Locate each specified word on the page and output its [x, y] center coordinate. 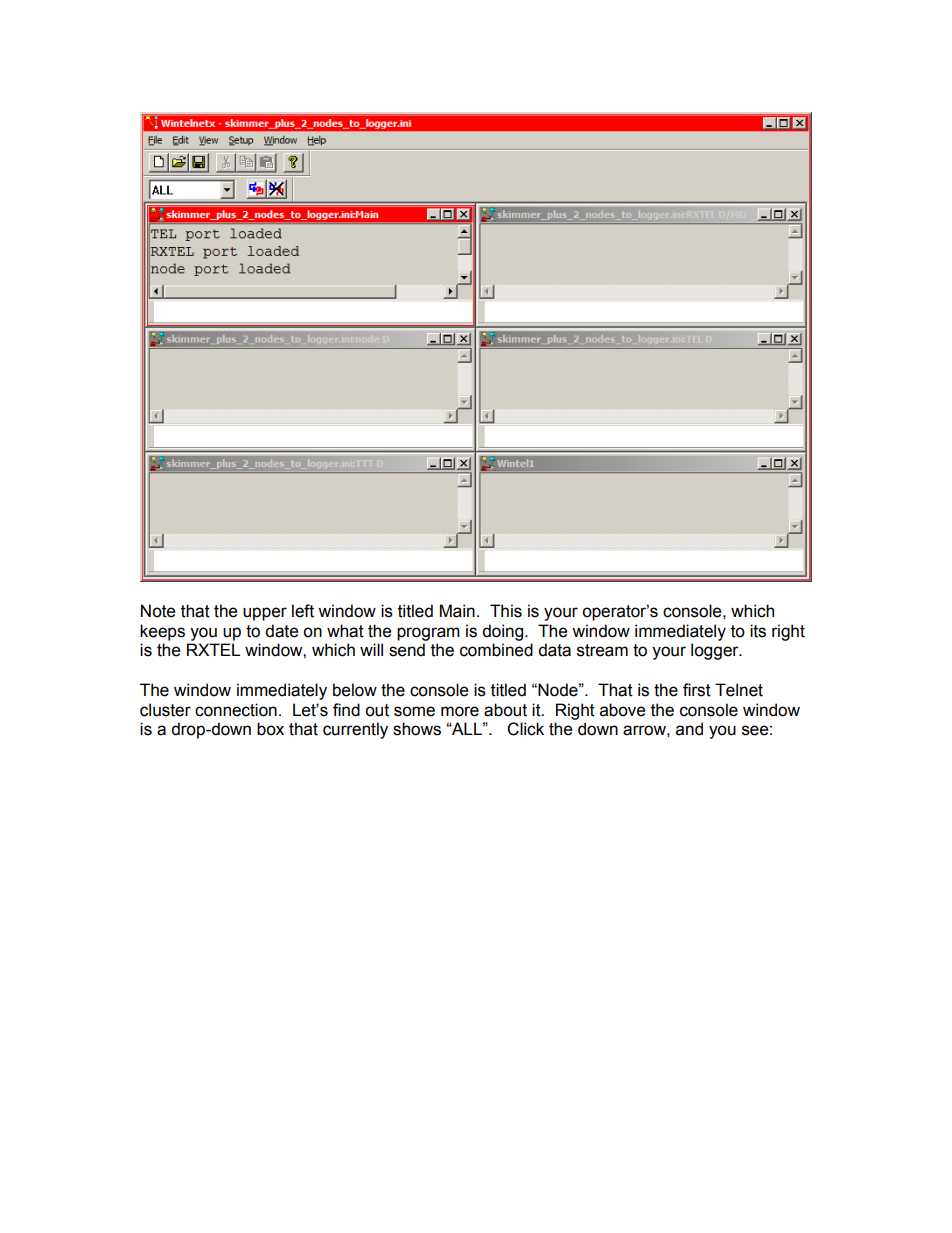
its [758, 631]
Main [457, 611]
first [697, 690]
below [355, 690]
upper [265, 614]
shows [417, 729]
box [270, 729]
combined [496, 650]
